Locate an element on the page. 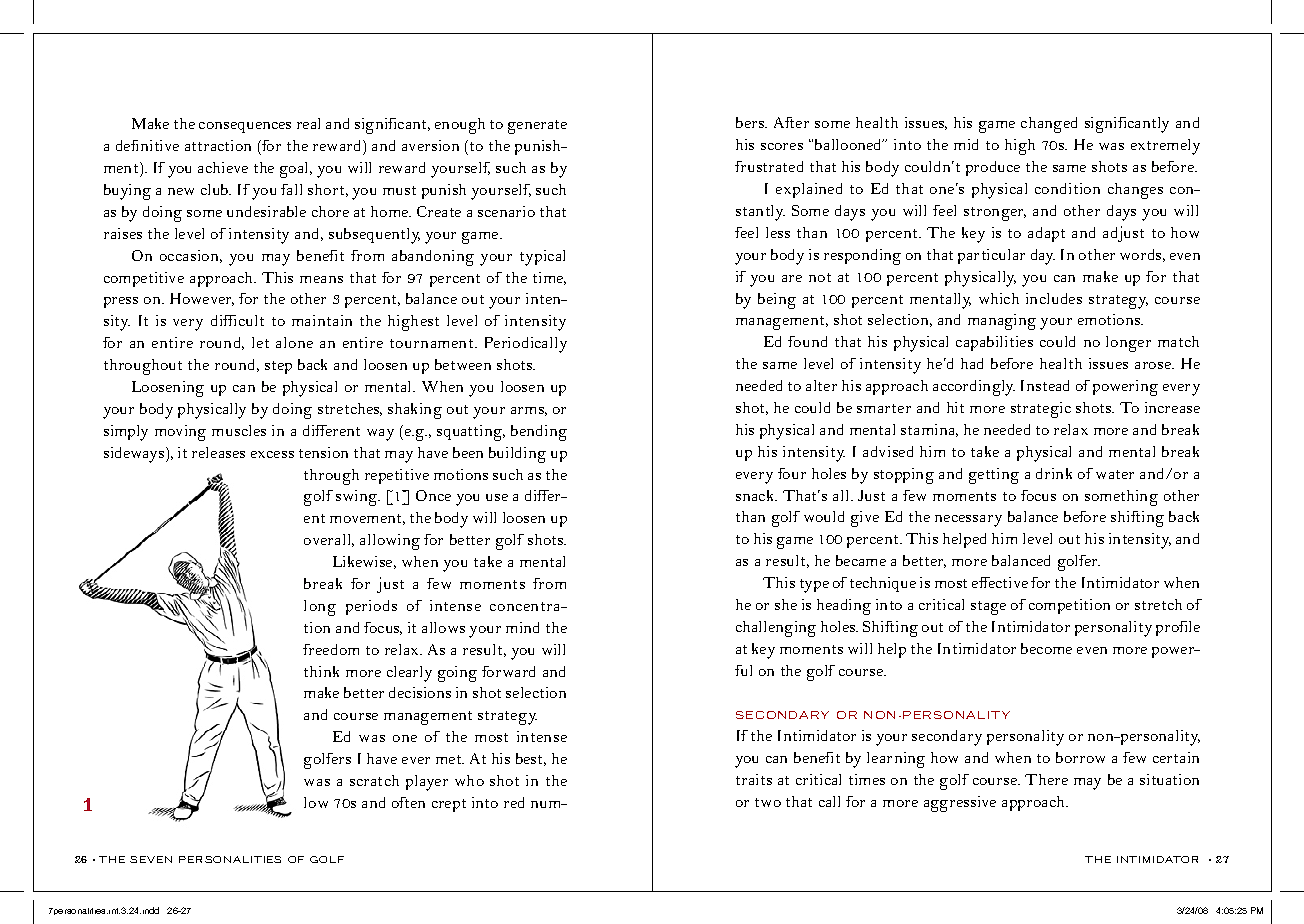 Image resolution: width=1304 pixels, height=924 pixels. scratch is located at coordinates (374, 780).
